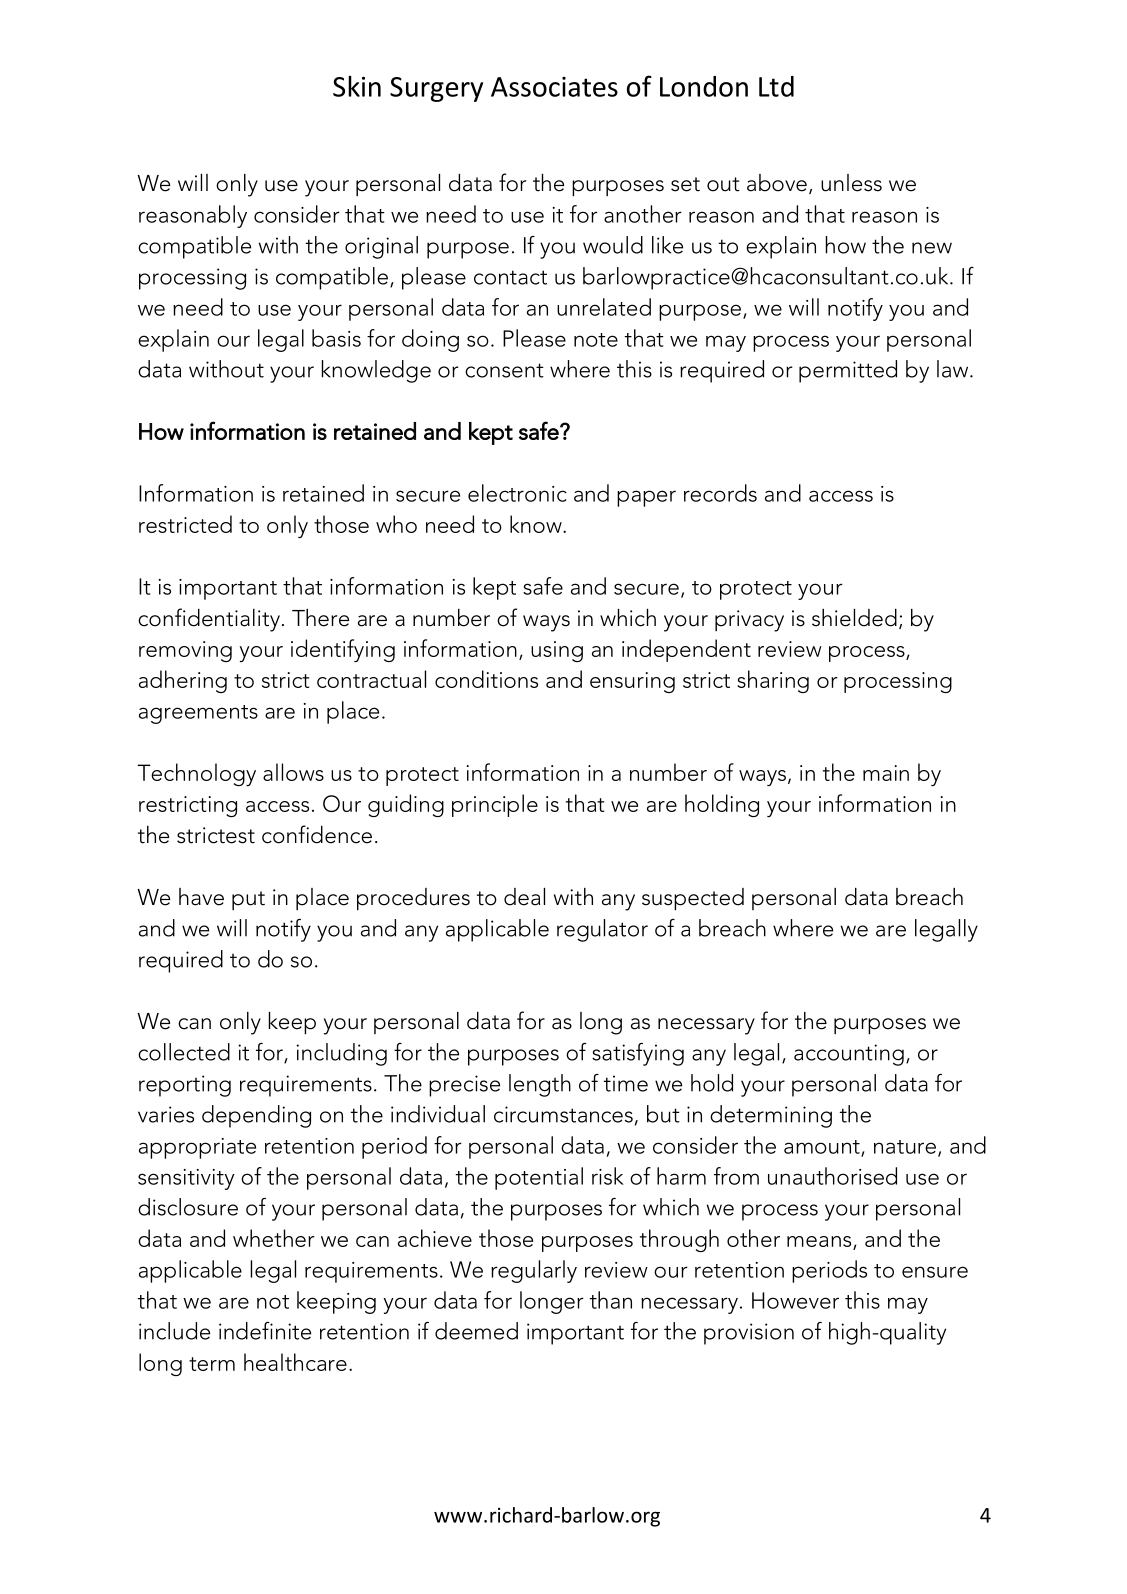 Image resolution: width=1127 pixels, height=1594 pixels. Describe the element at coordinates (854, 618) in the screenshot. I see `shielded` at that location.
